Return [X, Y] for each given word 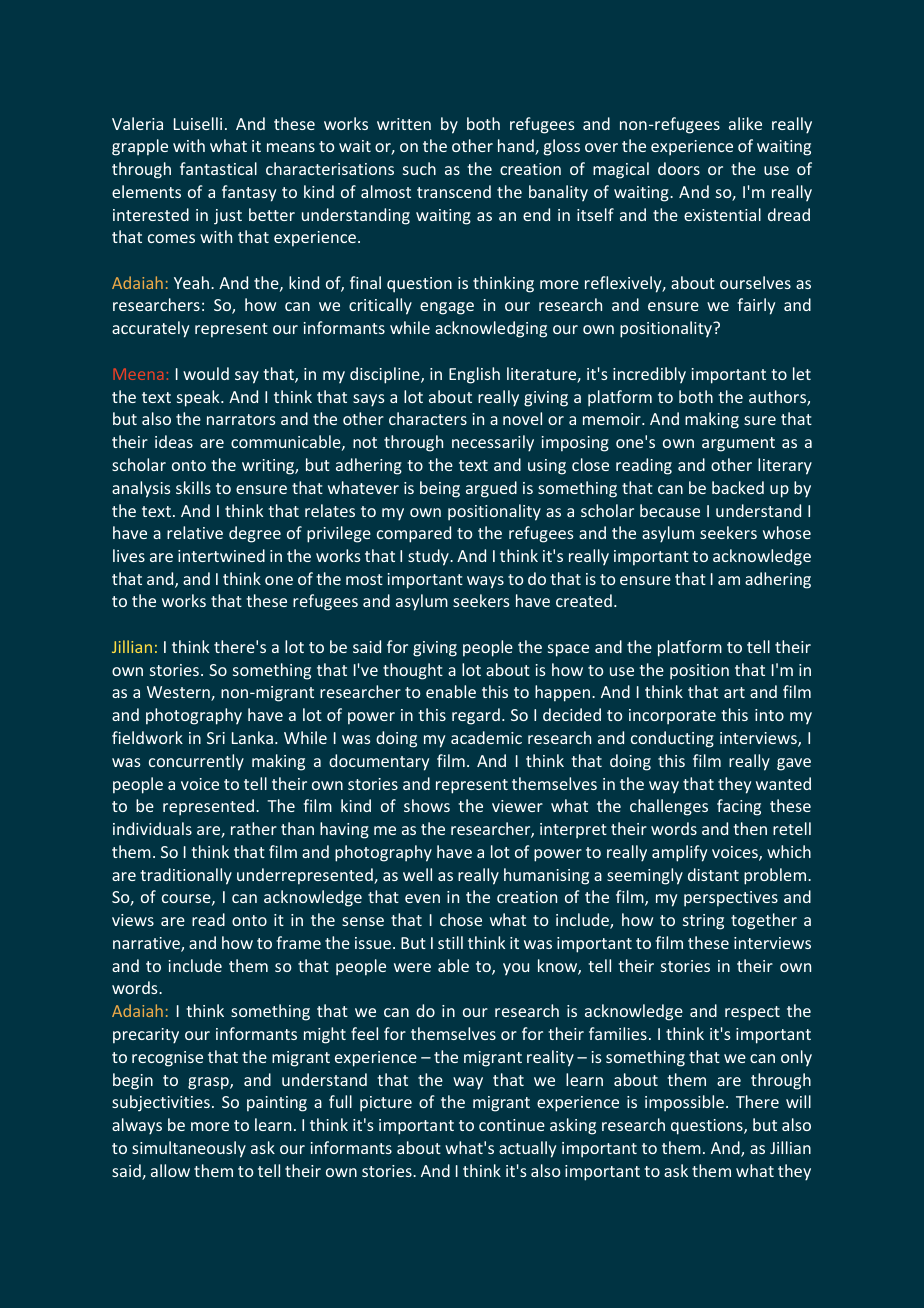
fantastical [218, 168]
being [440, 489]
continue [512, 1125]
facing [739, 807]
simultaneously [189, 1149]
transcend [454, 191]
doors [679, 168]
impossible [684, 1103]
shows [427, 805]
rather [254, 828]
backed [738, 487]
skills [193, 487]
